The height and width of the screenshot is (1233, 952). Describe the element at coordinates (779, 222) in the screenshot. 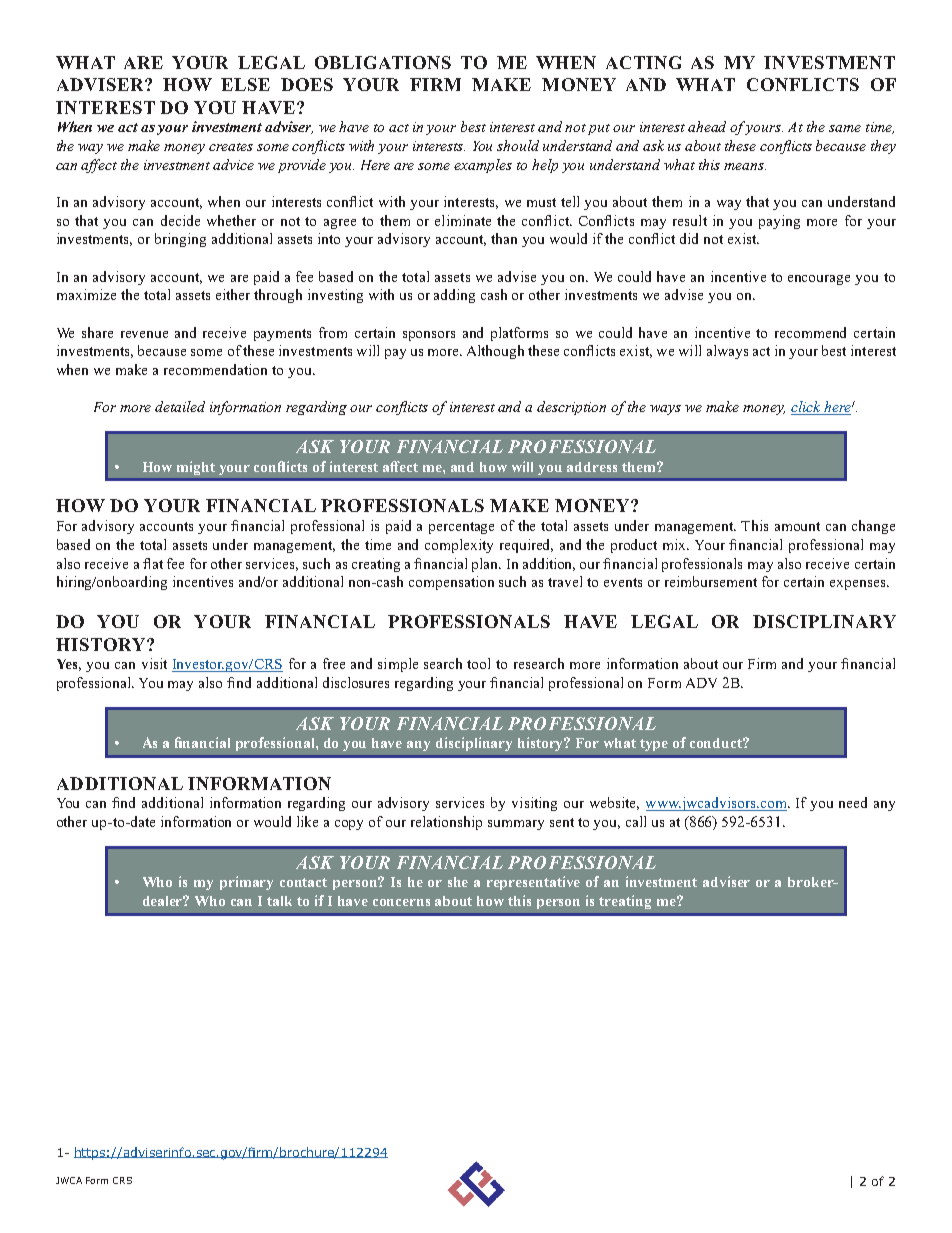

I see `paying` at that location.
